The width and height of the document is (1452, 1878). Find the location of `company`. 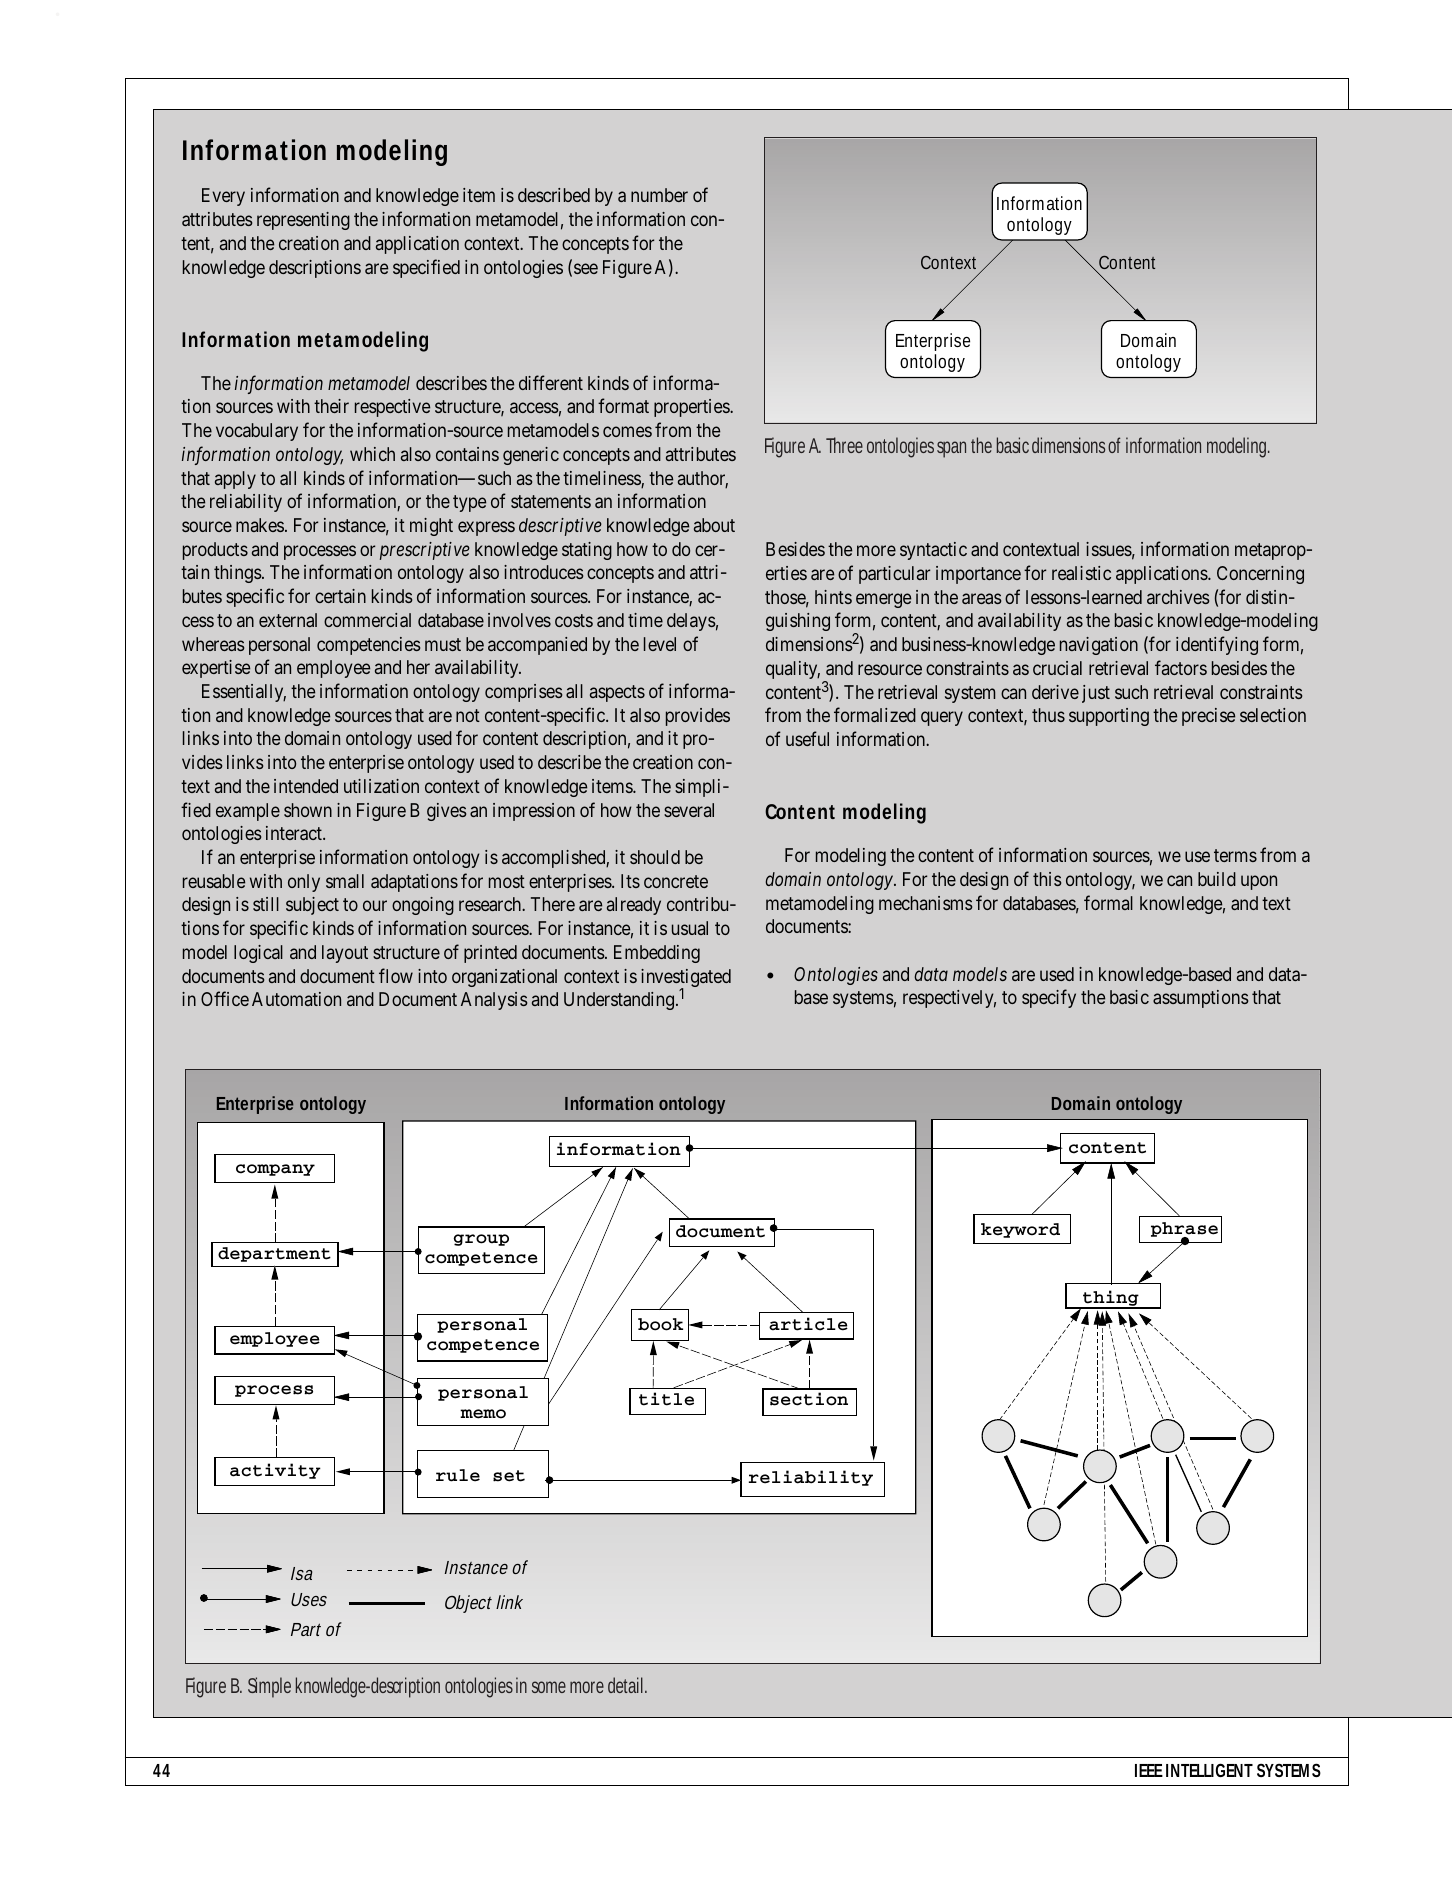

company is located at coordinates (275, 1170).
